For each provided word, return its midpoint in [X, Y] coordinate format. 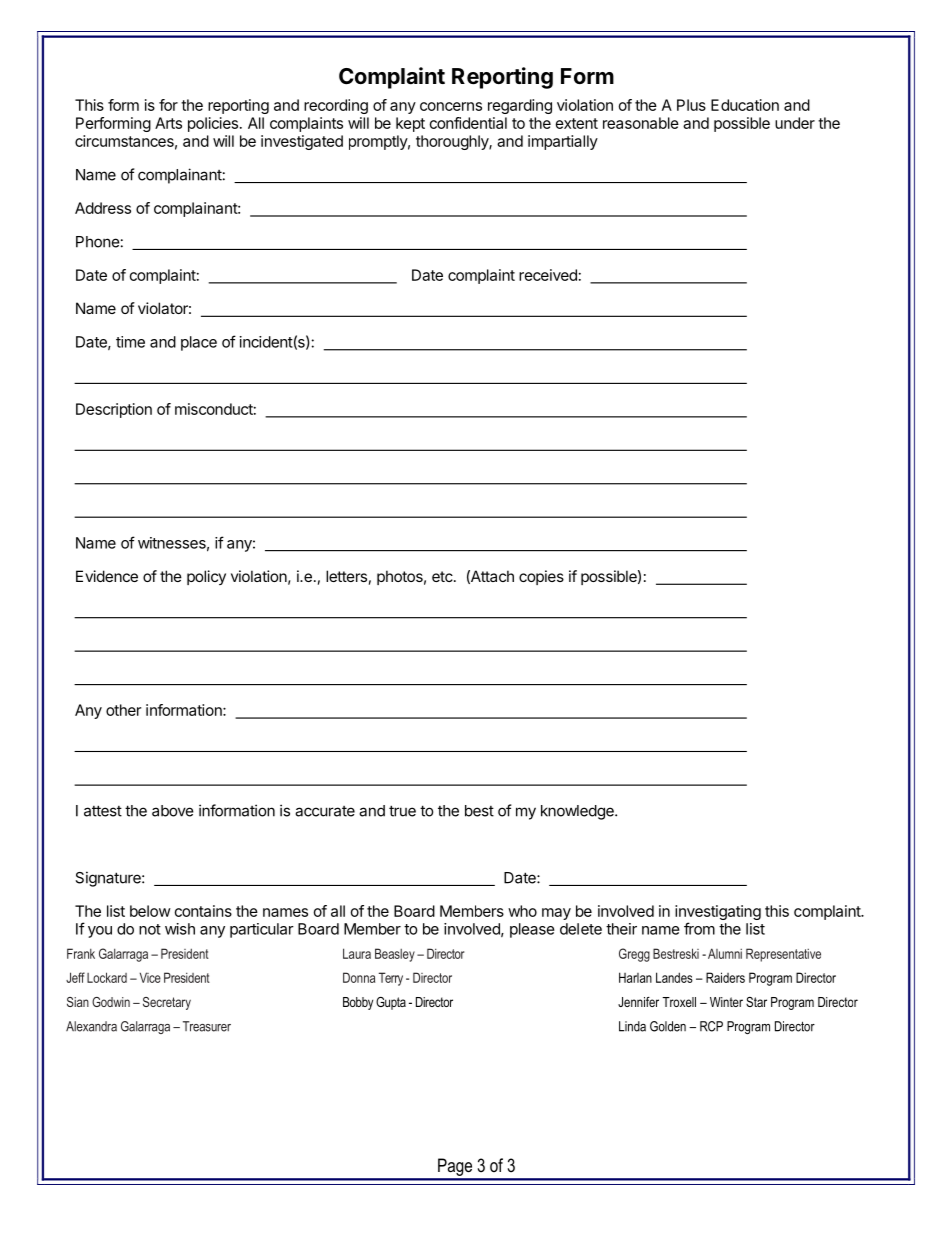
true [402, 811]
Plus [691, 105]
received [548, 275]
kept [410, 124]
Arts [168, 123]
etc [442, 576]
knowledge [578, 812]
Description [114, 410]
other [123, 710]
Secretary [167, 1003]
